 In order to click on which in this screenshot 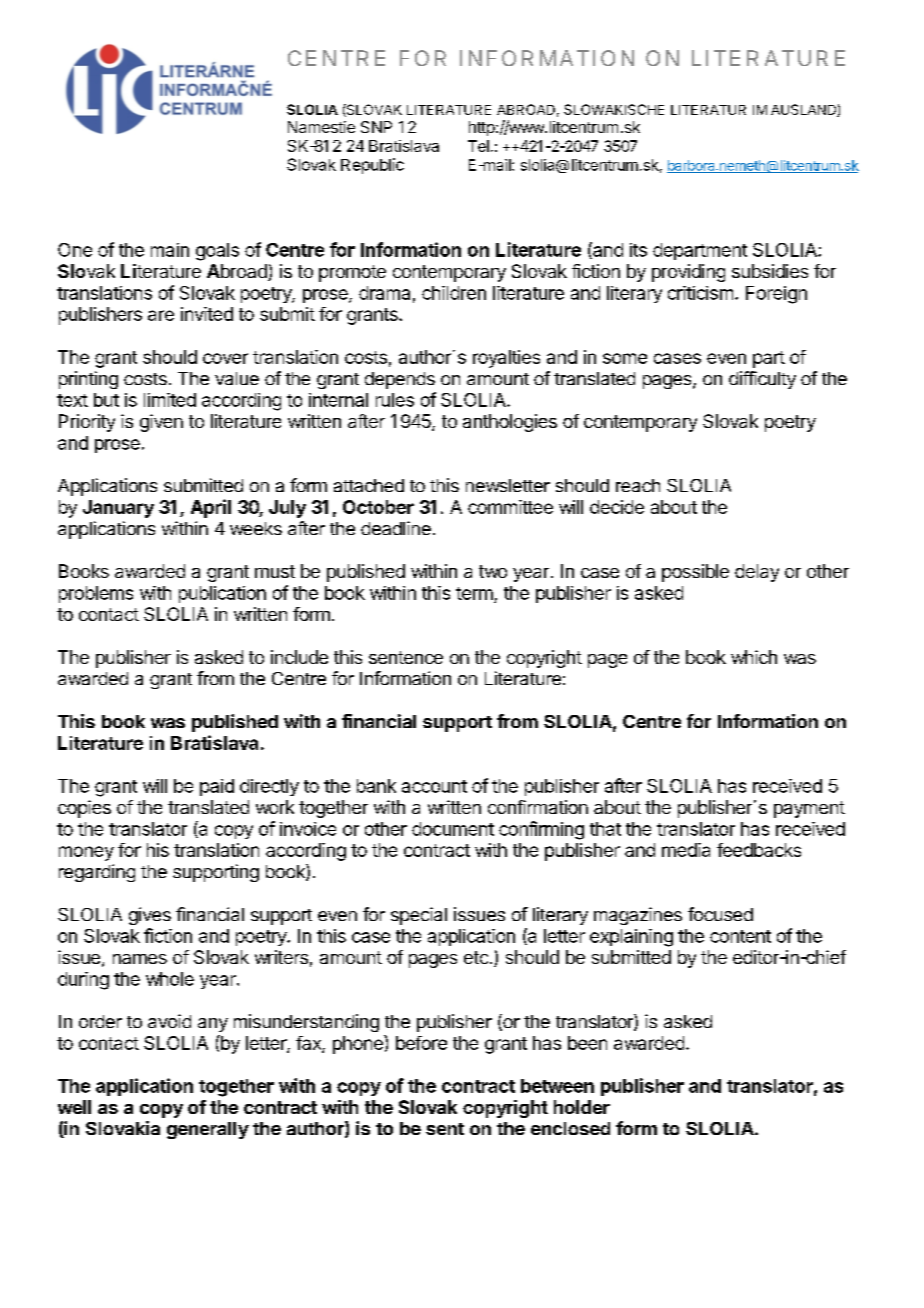, I will do `click(754, 657)`.
